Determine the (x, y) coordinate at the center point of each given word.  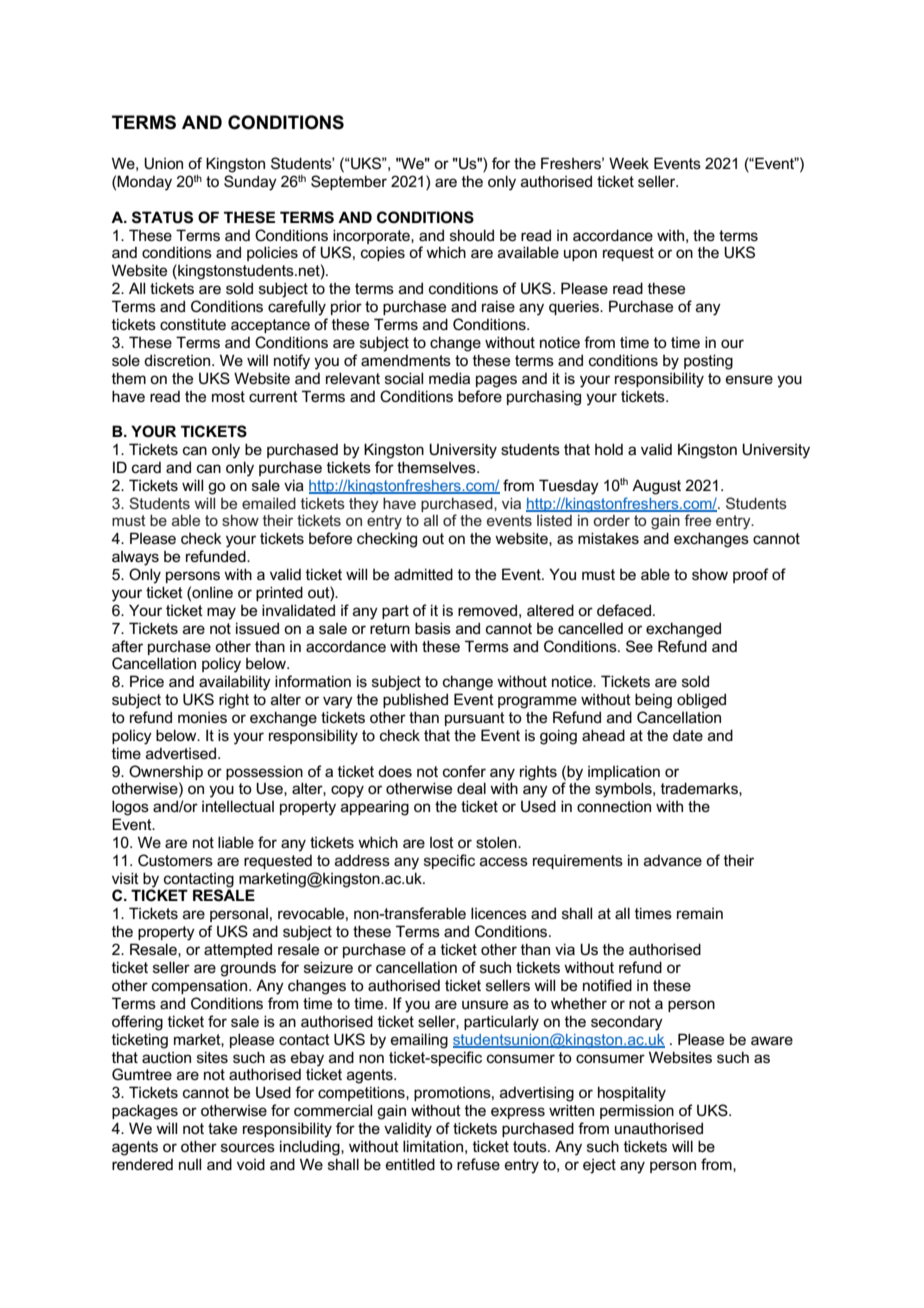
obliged (701, 701)
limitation (433, 1146)
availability (235, 683)
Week (629, 163)
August (656, 487)
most (228, 396)
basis (433, 628)
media (449, 378)
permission (637, 1111)
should (472, 235)
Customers (175, 860)
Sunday (250, 183)
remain (700, 913)
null (190, 1164)
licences (499, 913)
